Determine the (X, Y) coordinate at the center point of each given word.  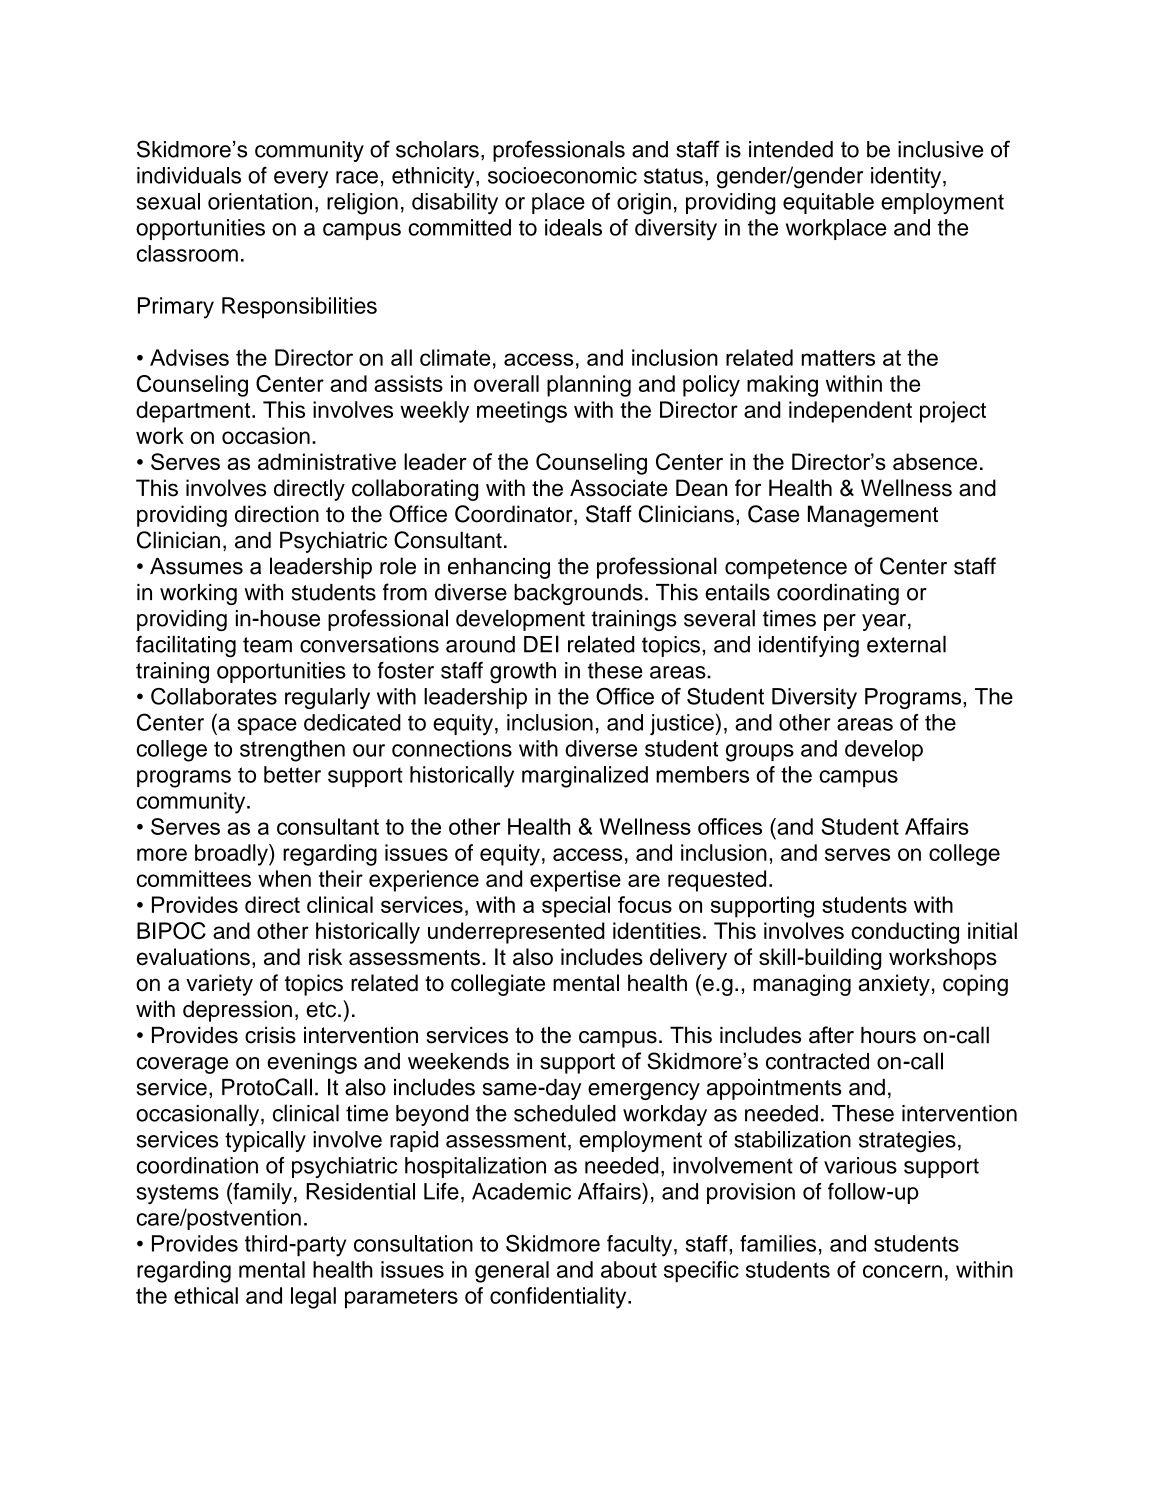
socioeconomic (562, 175)
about (629, 1269)
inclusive (940, 149)
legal (313, 1298)
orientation (260, 201)
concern (902, 1271)
